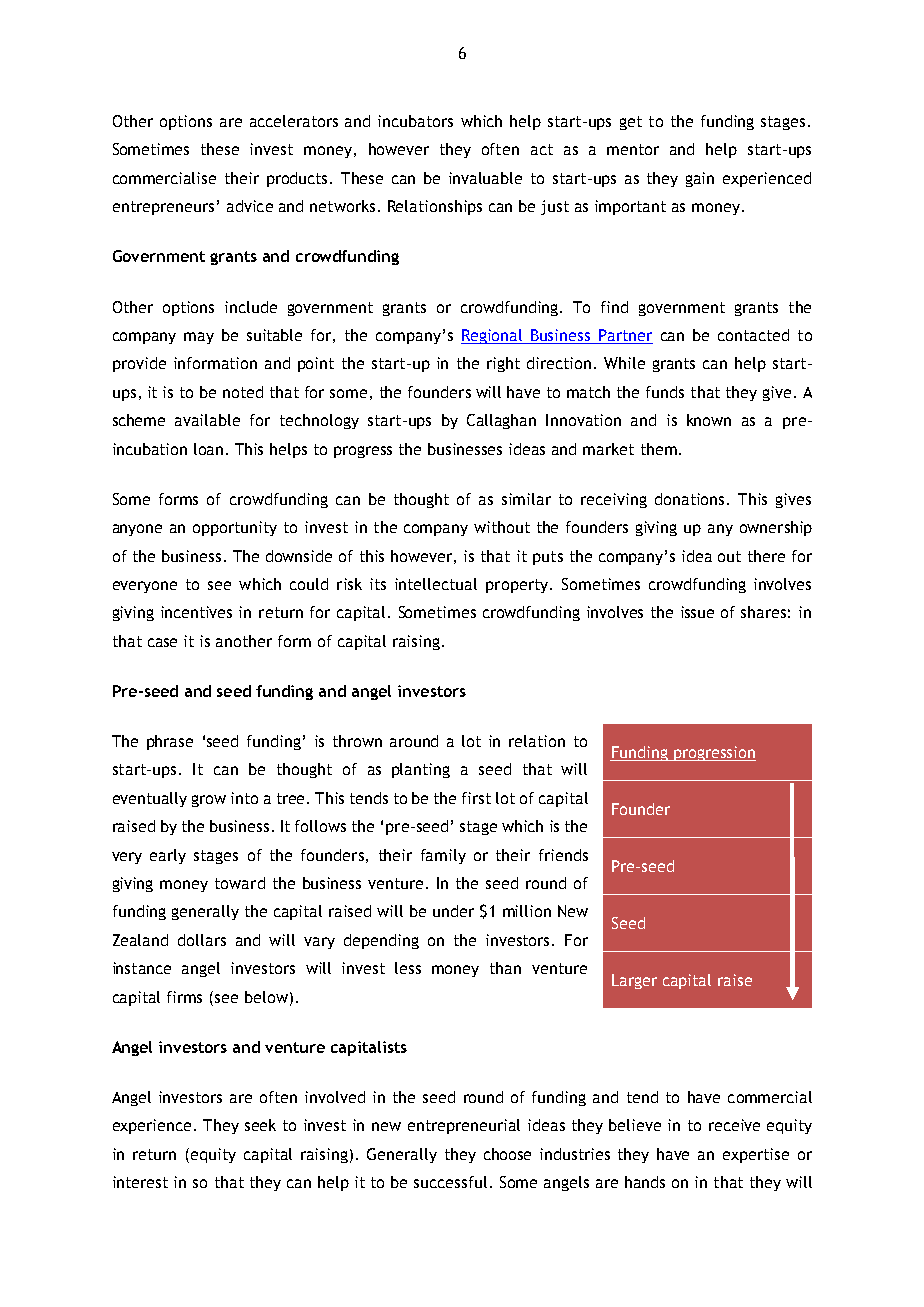 This page has width=924, height=1307. Describe the element at coordinates (436, 584) in the page. I see `intellectual` at that location.
